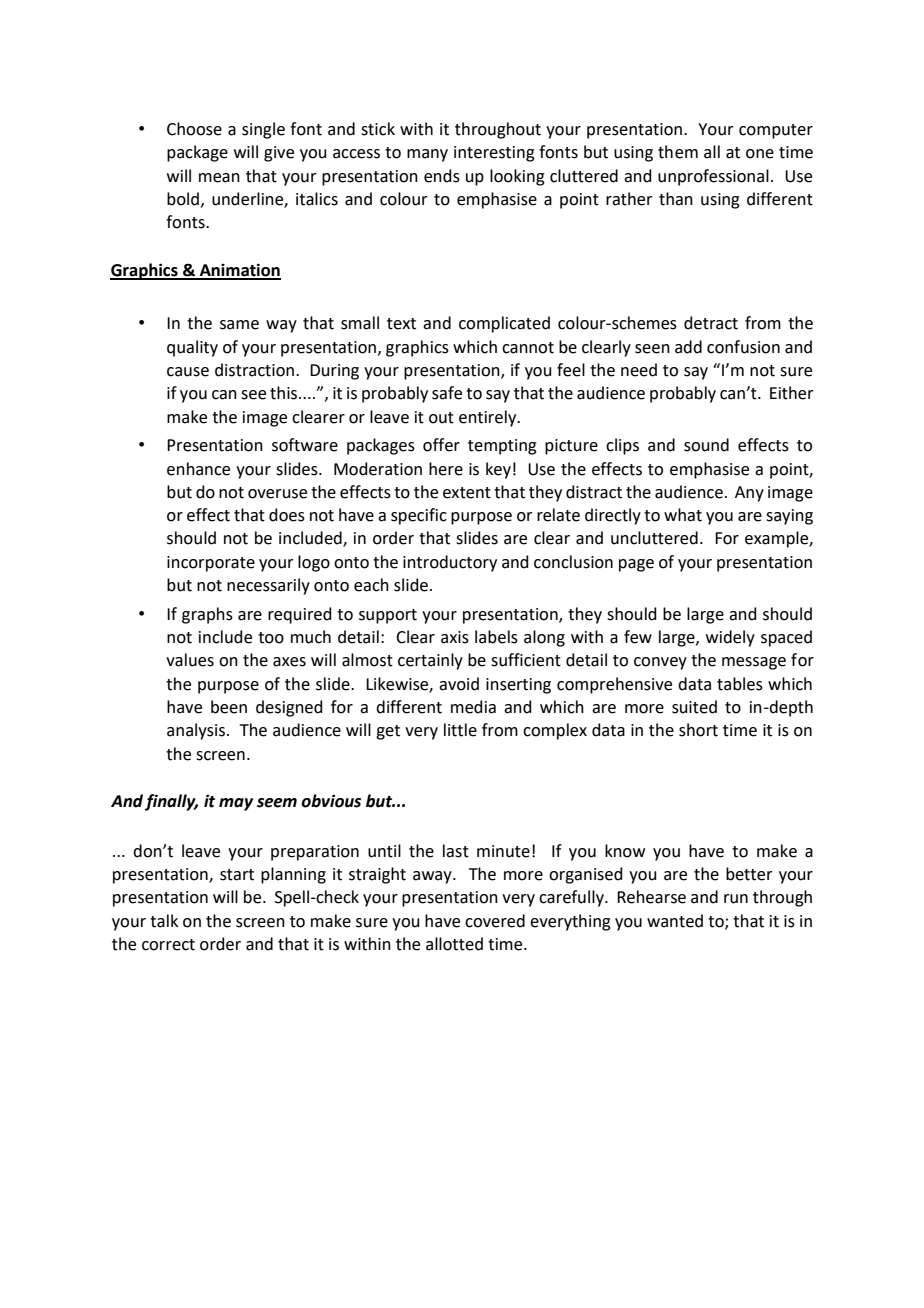 This screenshot has height=1308, width=924. I want to click on unprofessional, so click(713, 177).
